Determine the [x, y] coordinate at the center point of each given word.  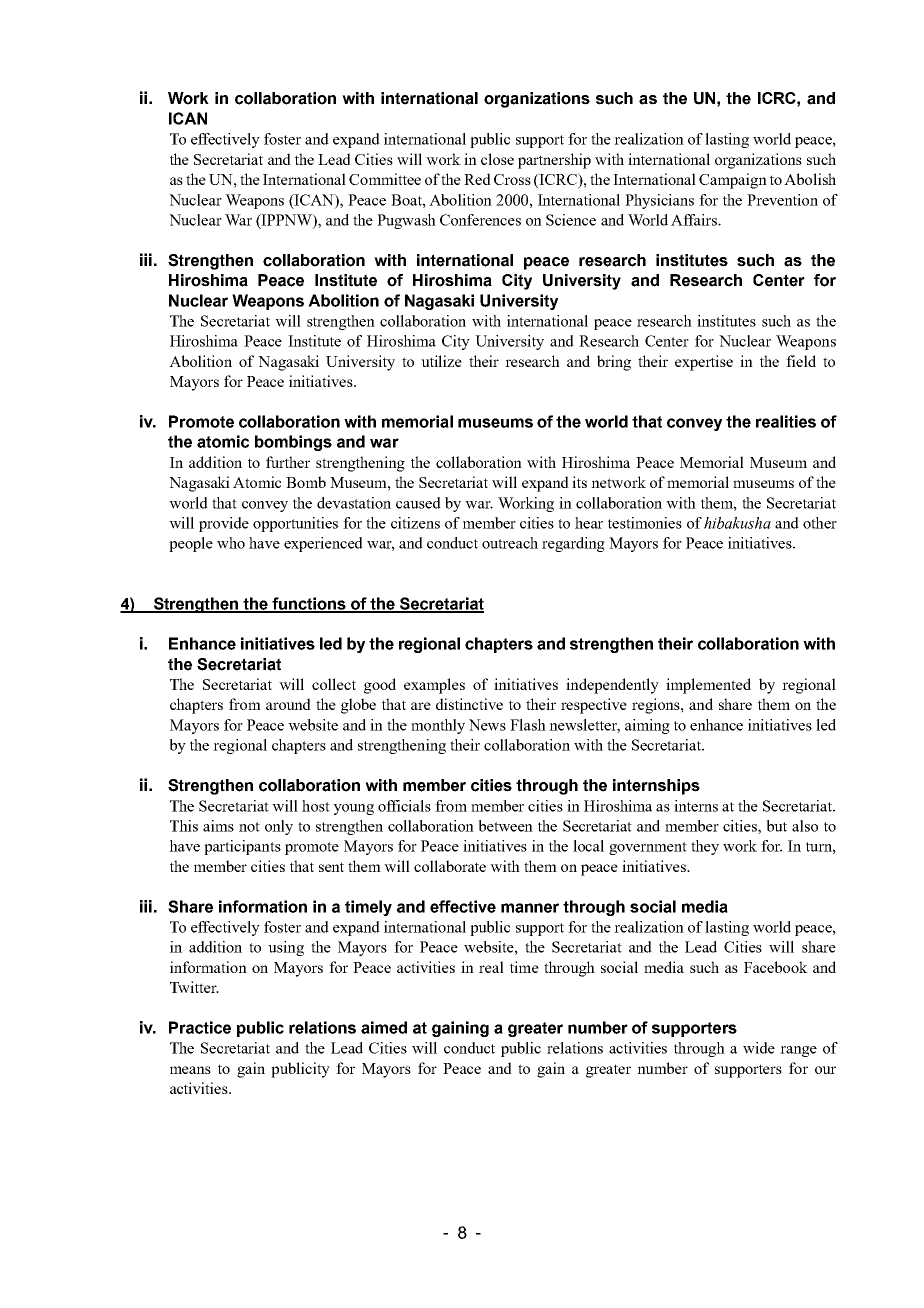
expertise [704, 363]
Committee [385, 179]
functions [309, 604]
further [288, 462]
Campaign [733, 181]
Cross [512, 179]
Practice [200, 1027]
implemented [708, 686]
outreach [510, 543]
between [505, 826]
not [249, 827]
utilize [441, 361]
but [776, 826]
